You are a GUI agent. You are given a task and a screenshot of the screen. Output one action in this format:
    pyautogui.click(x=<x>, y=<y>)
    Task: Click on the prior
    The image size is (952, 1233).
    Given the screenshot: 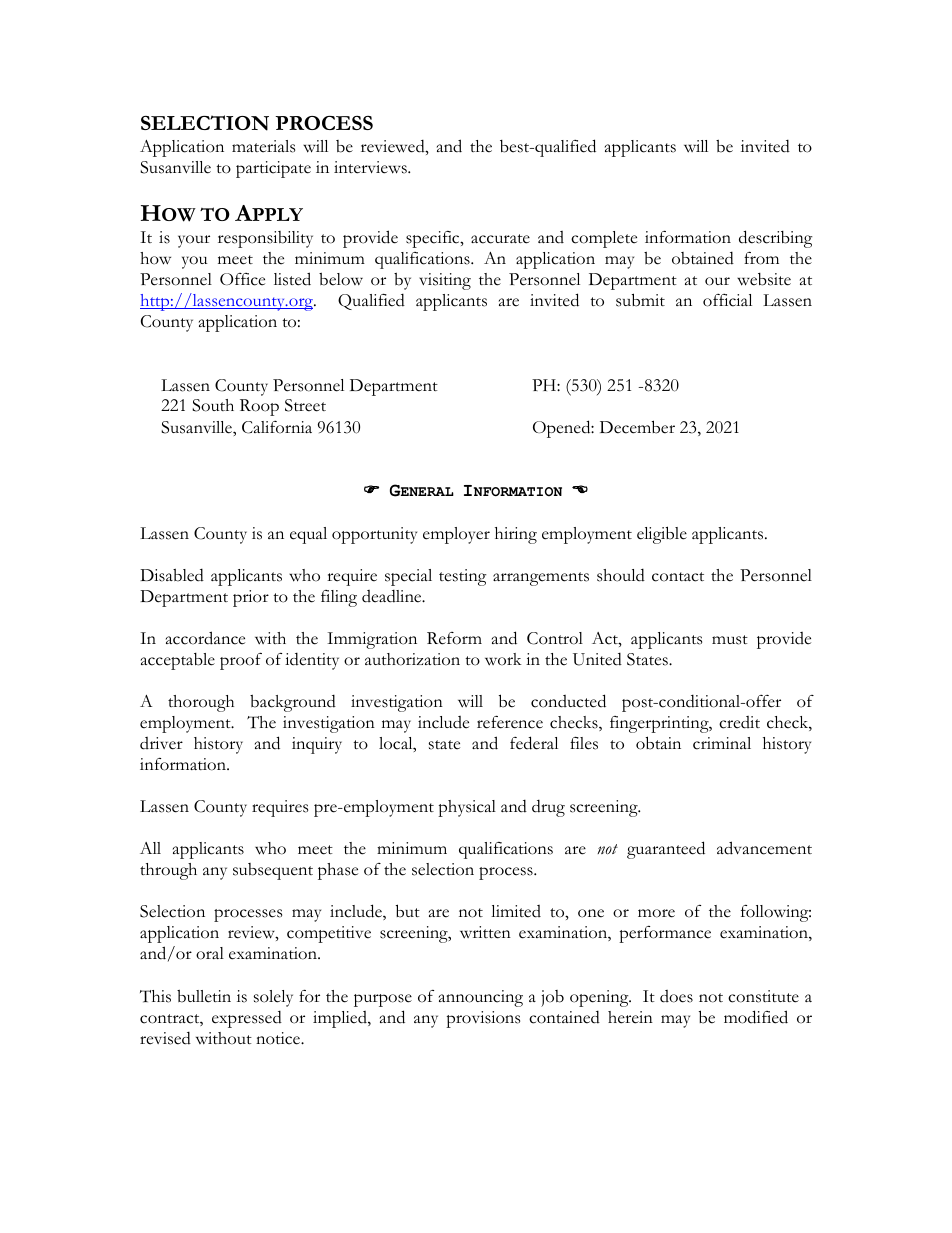 What is the action you would take?
    pyautogui.click(x=251, y=598)
